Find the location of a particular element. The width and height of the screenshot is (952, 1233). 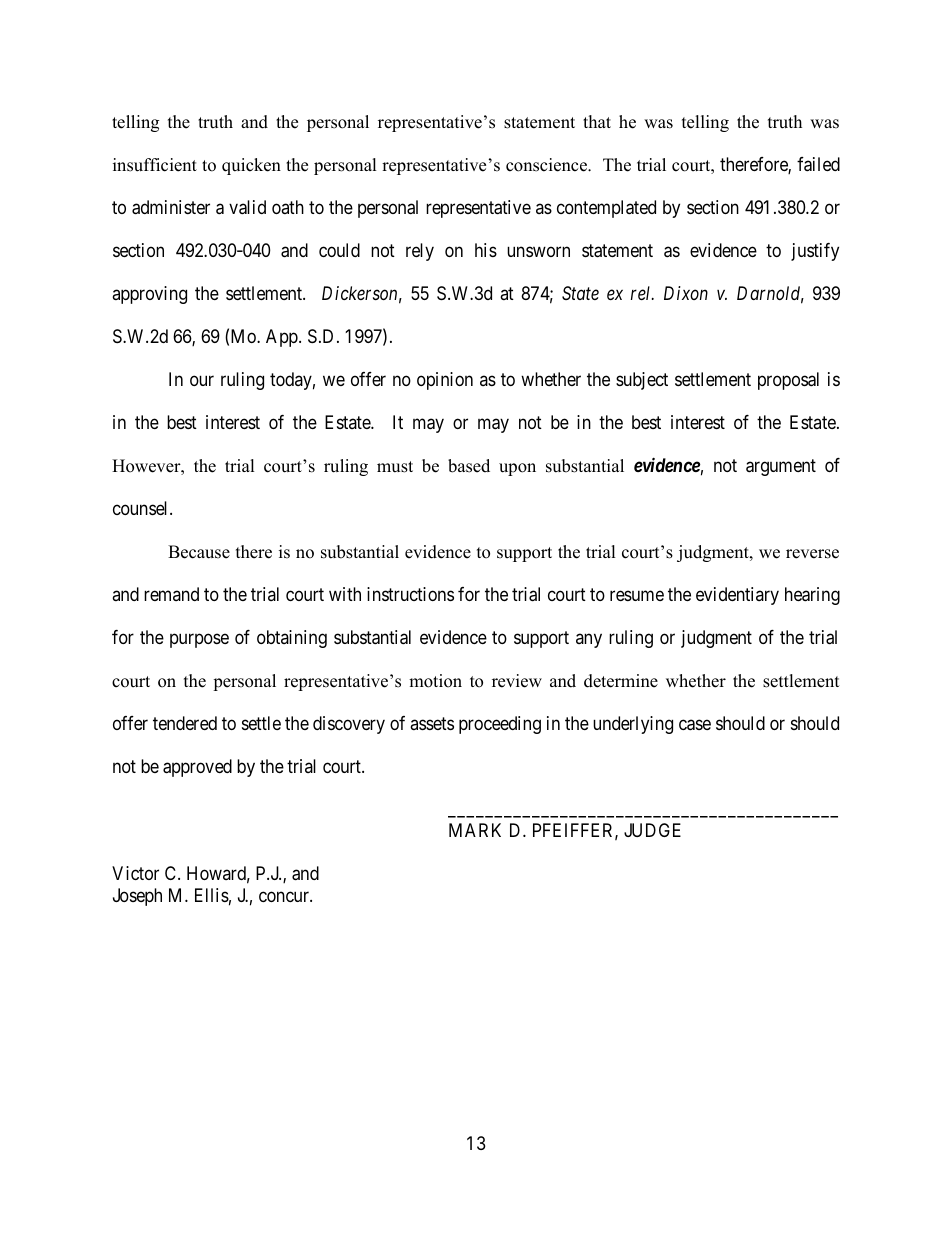

concur is located at coordinates (285, 896).
